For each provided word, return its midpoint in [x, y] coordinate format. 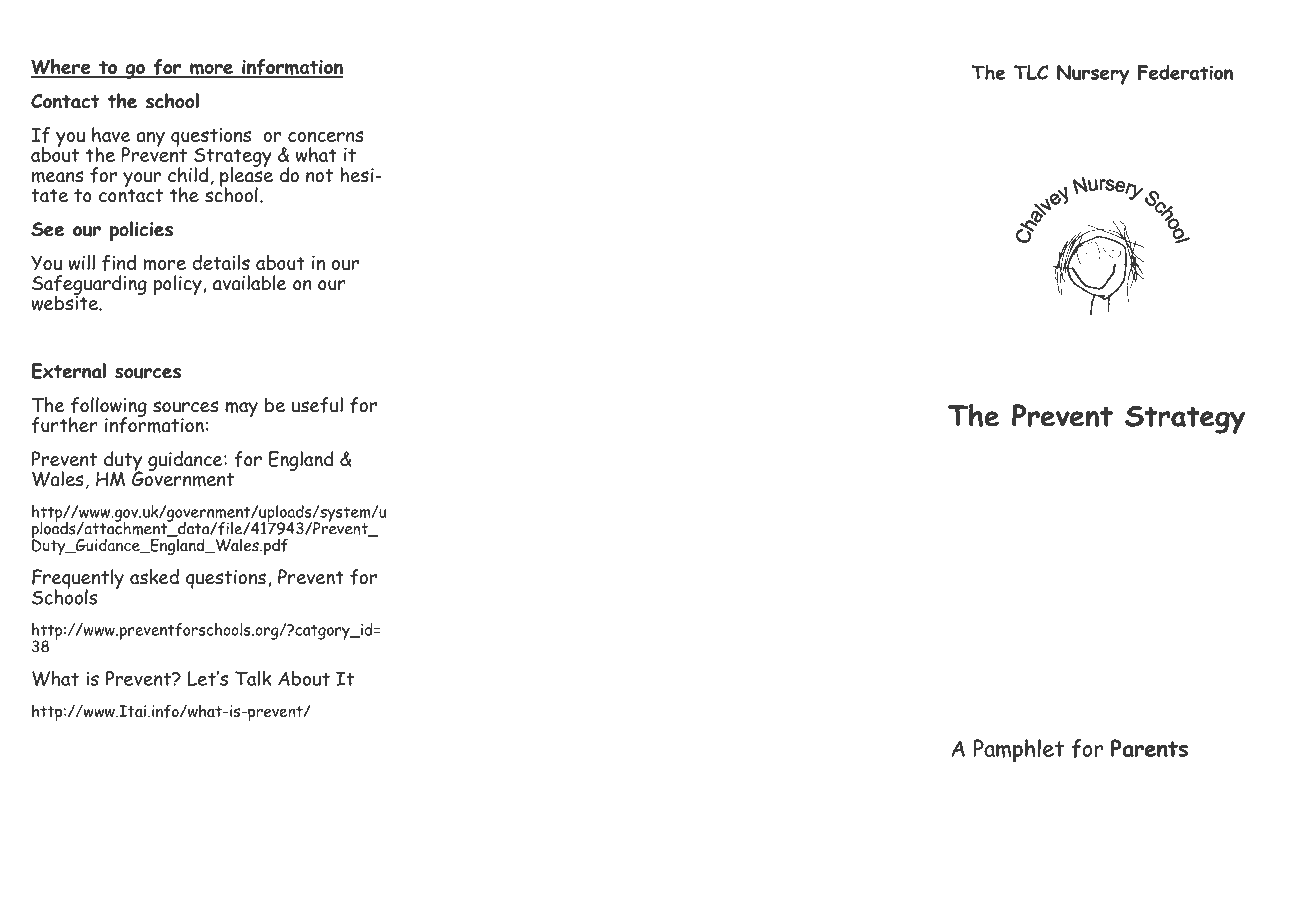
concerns [326, 136]
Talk [253, 678]
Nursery [1093, 75]
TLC [1031, 72]
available [250, 283]
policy [179, 285]
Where [62, 68]
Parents [1149, 748]
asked [154, 577]
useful [317, 405]
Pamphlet [1019, 751]
